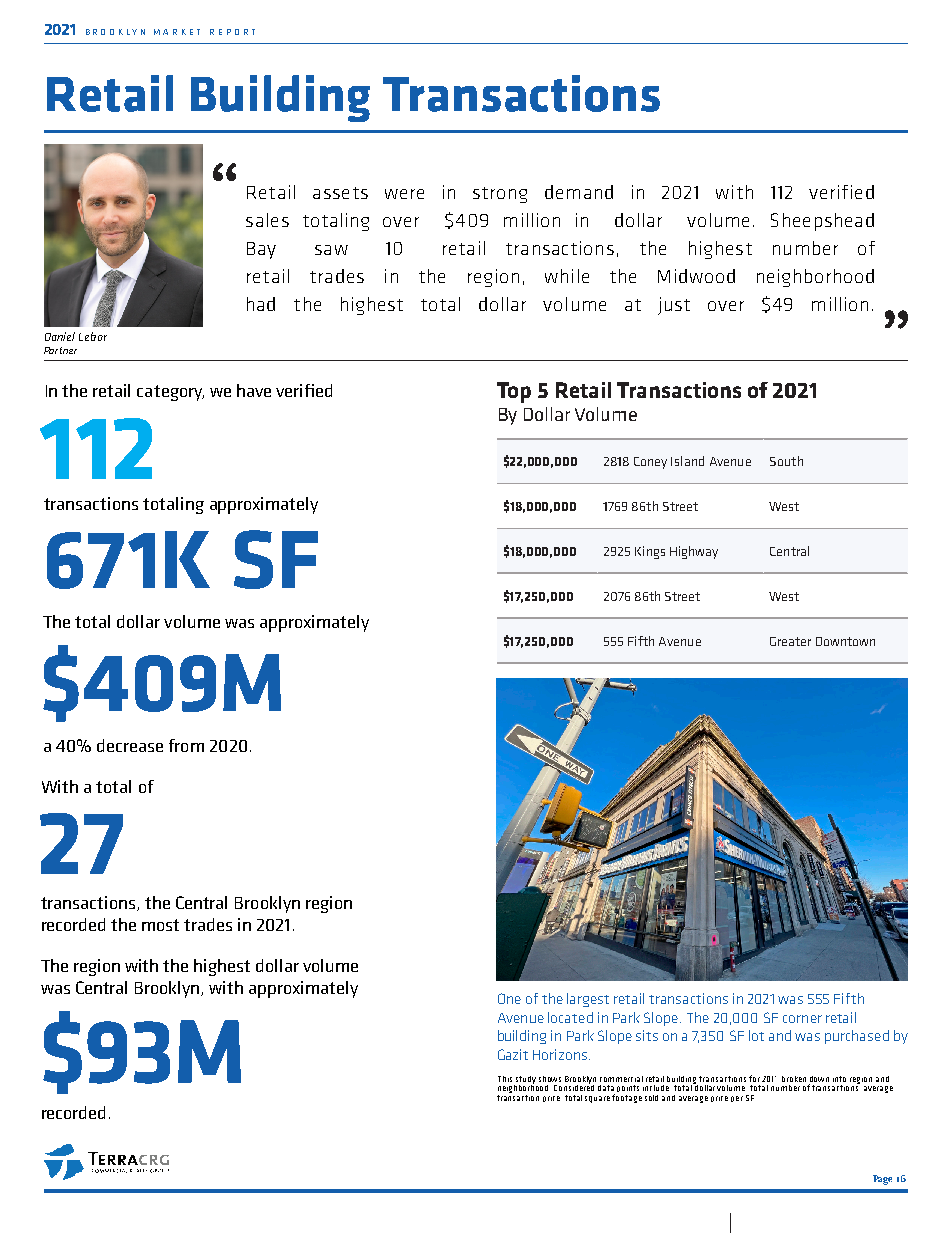 The height and width of the document is (1233, 952). What do you see at coordinates (790, 641) in the document?
I see `Greater` at bounding box center [790, 641].
